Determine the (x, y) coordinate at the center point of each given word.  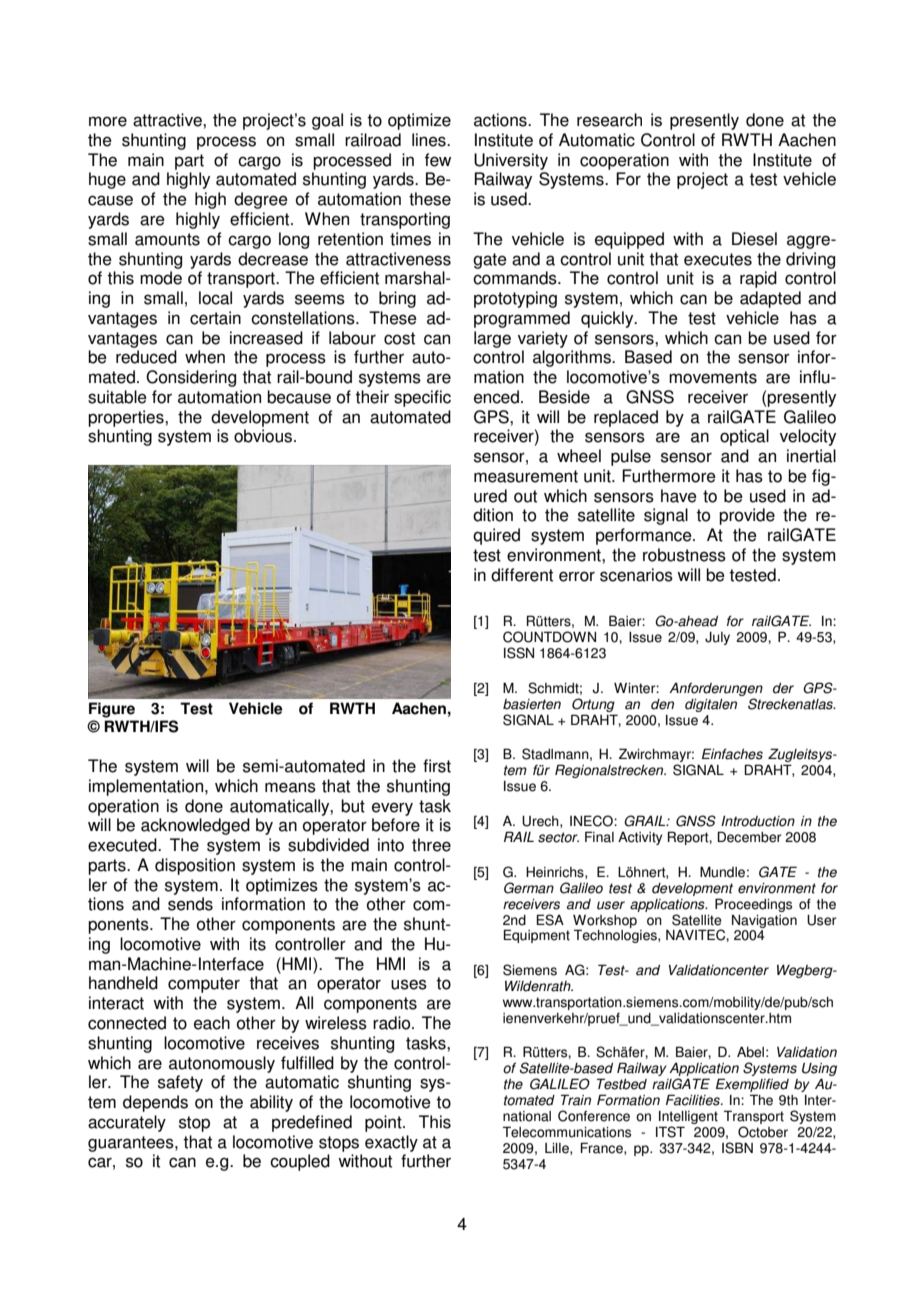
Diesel (754, 239)
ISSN (519, 653)
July (717, 638)
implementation (147, 787)
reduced (146, 357)
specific (422, 398)
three (431, 845)
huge (107, 180)
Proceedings (753, 905)
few (438, 160)
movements (713, 377)
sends (190, 904)
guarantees (132, 1144)
